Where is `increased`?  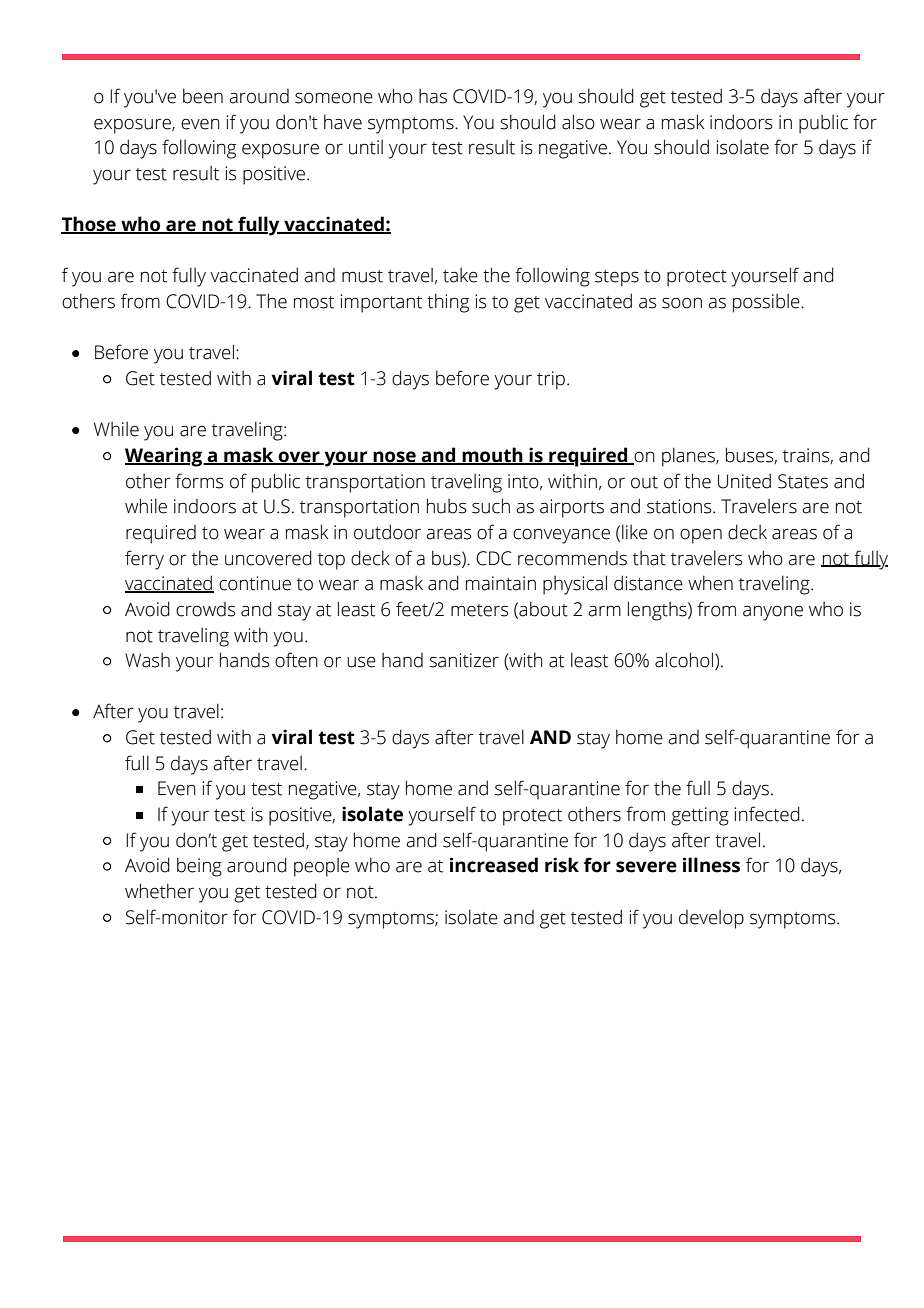 increased is located at coordinates (494, 865).
